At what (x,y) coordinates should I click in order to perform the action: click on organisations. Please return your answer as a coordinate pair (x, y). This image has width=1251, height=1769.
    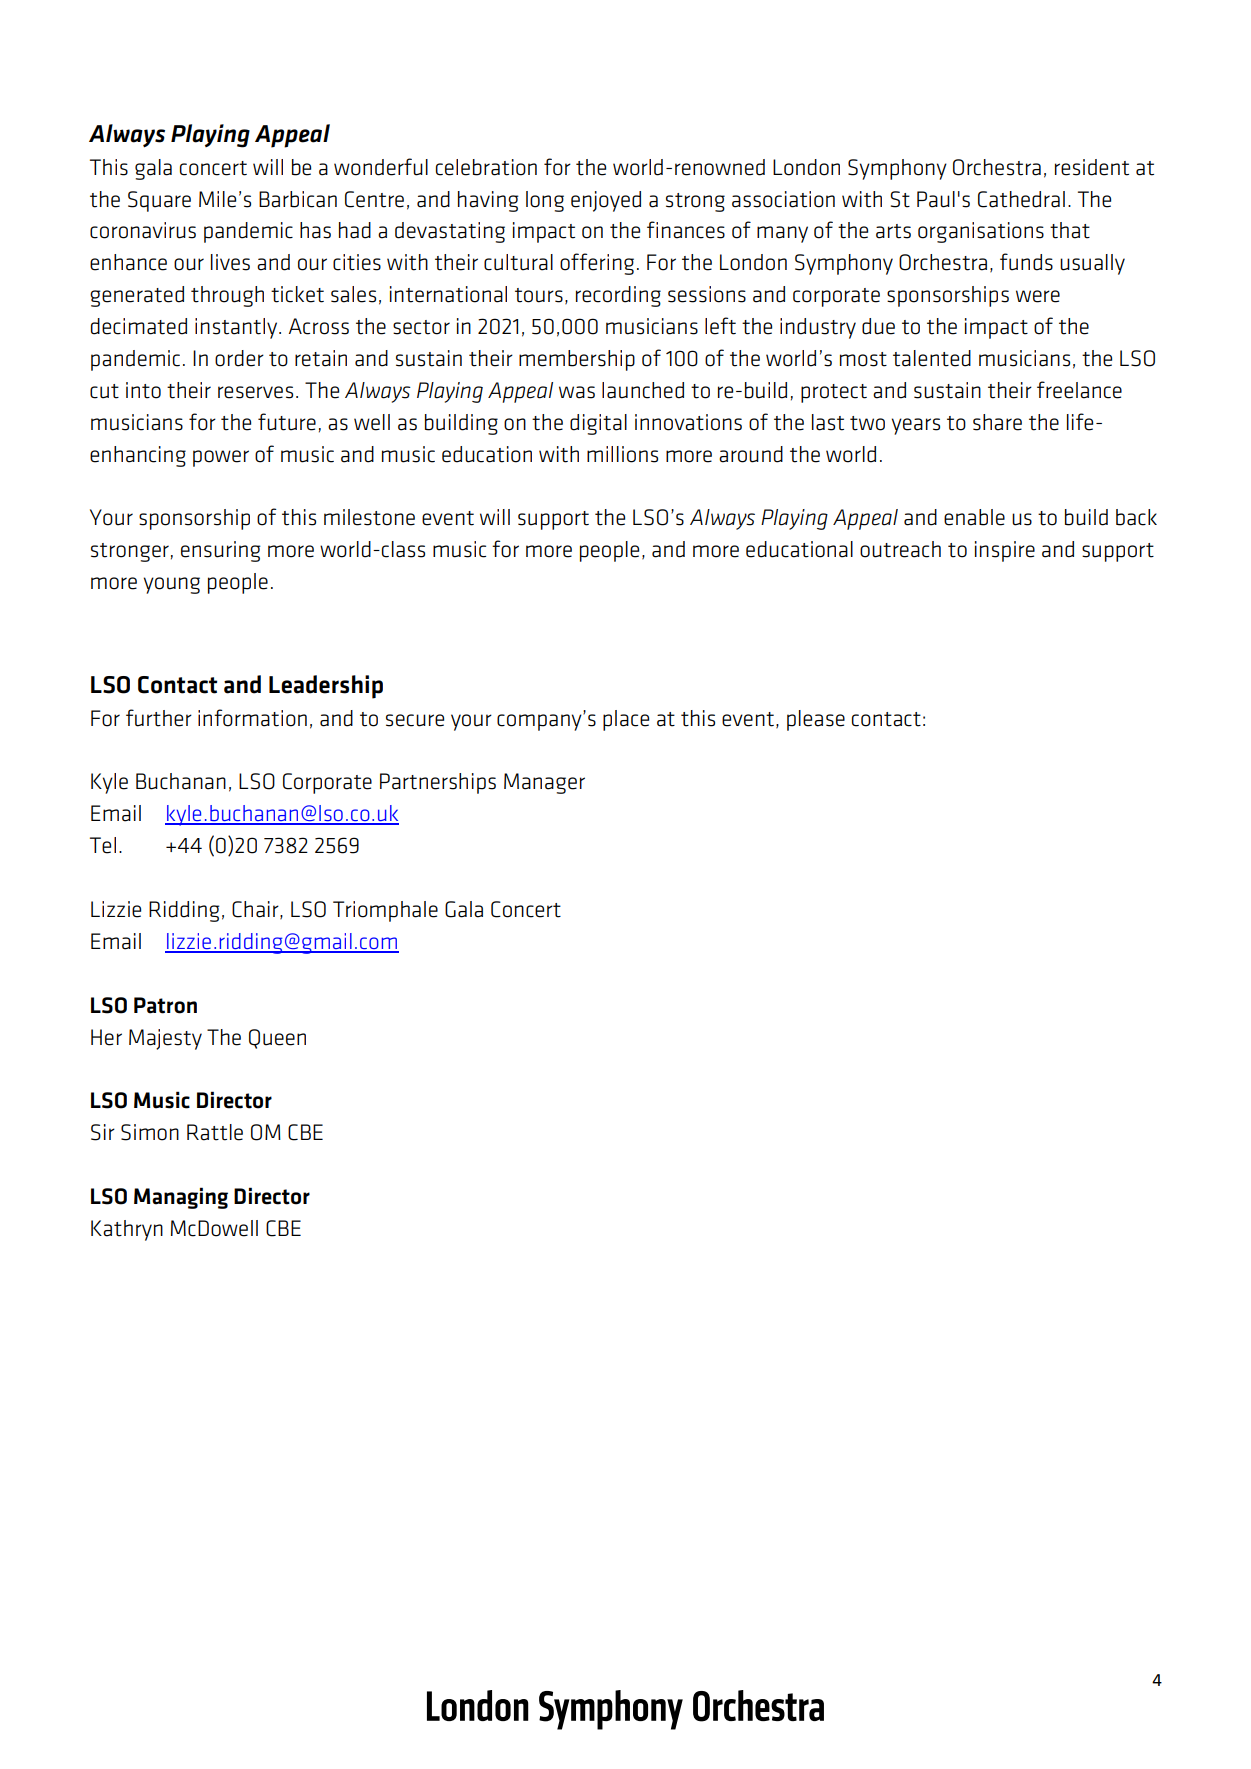
    Looking at the image, I should click on (981, 232).
